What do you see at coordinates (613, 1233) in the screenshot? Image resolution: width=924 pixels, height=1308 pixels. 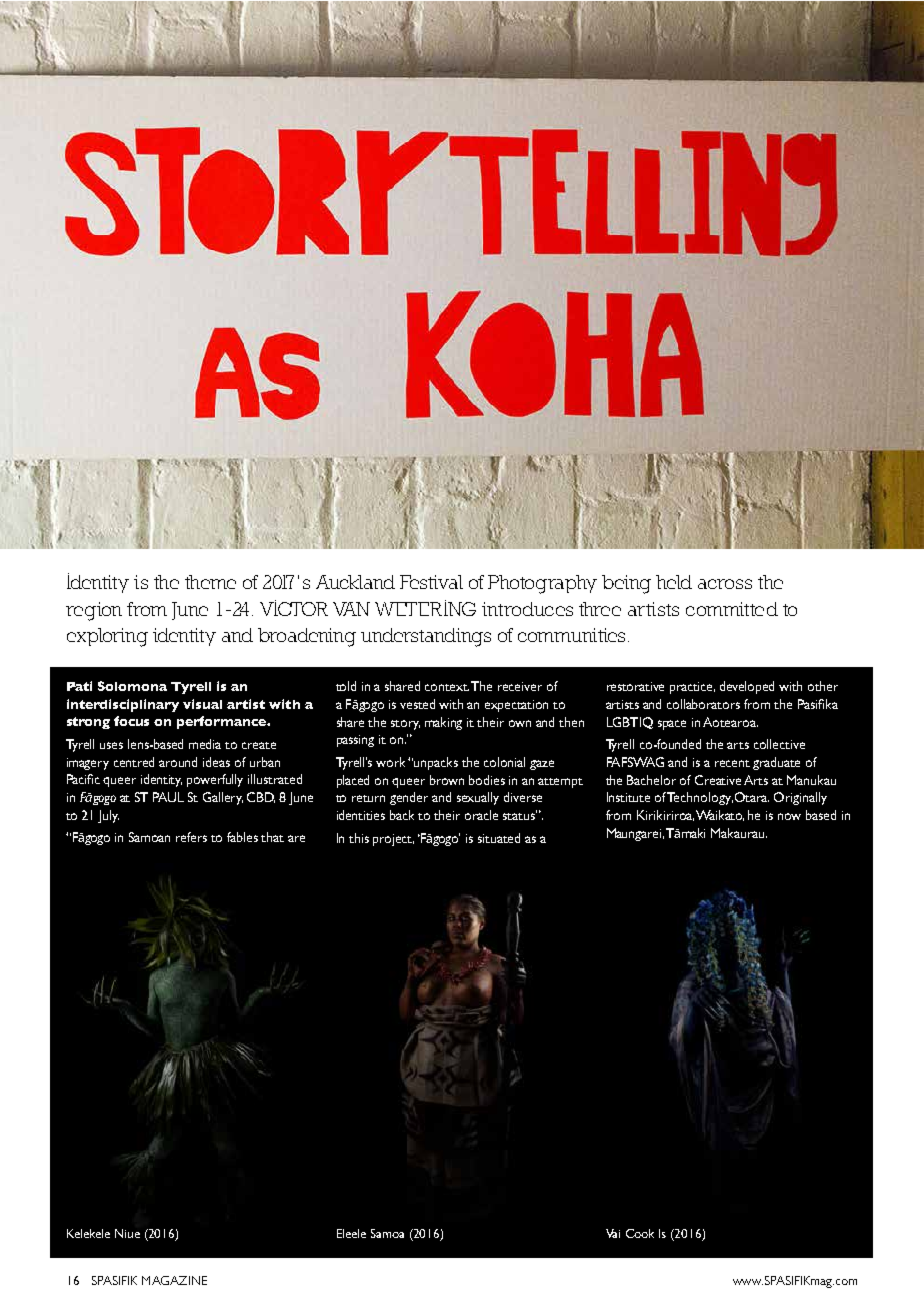 I see `Vai` at bounding box center [613, 1233].
